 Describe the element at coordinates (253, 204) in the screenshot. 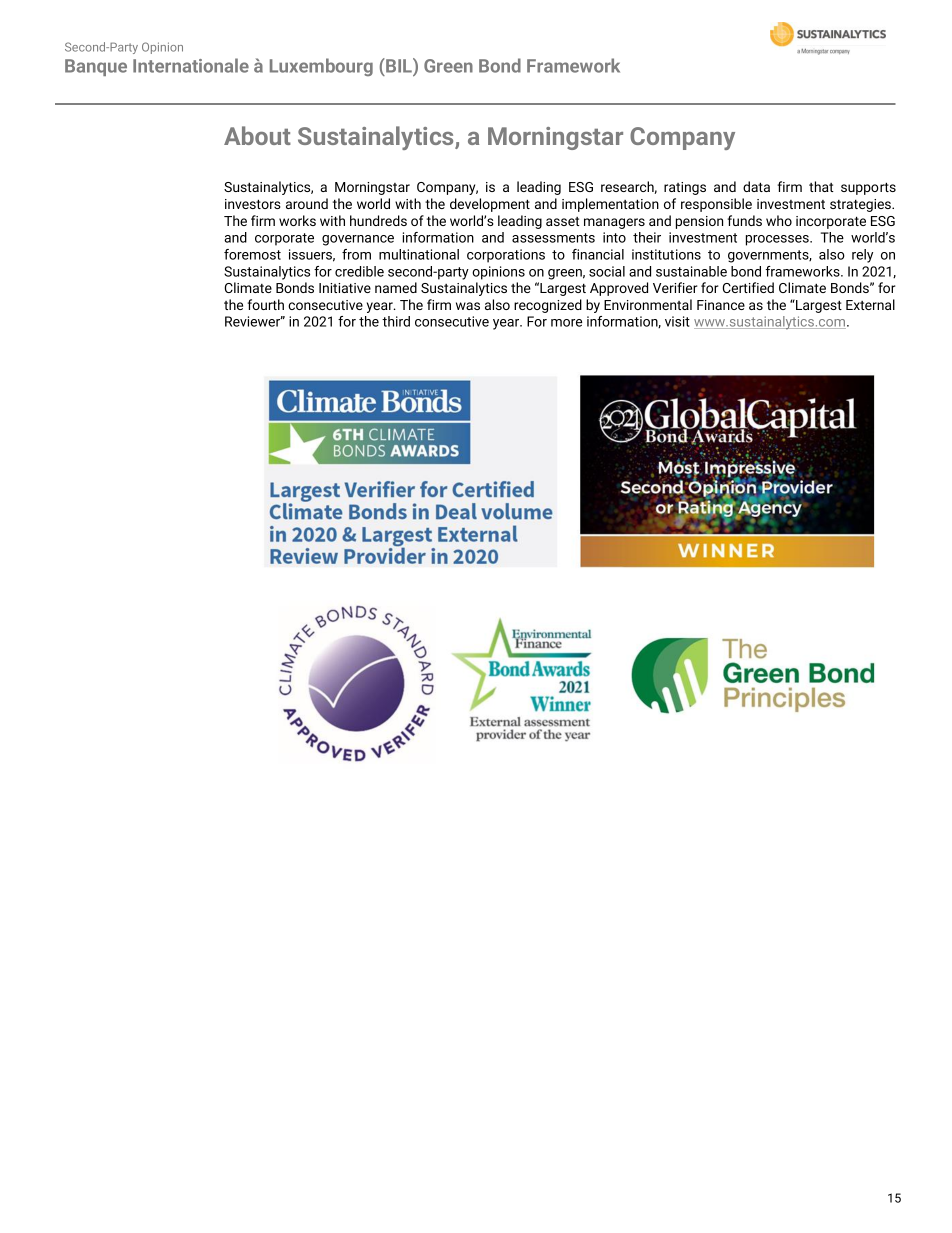

I see `investors` at that location.
